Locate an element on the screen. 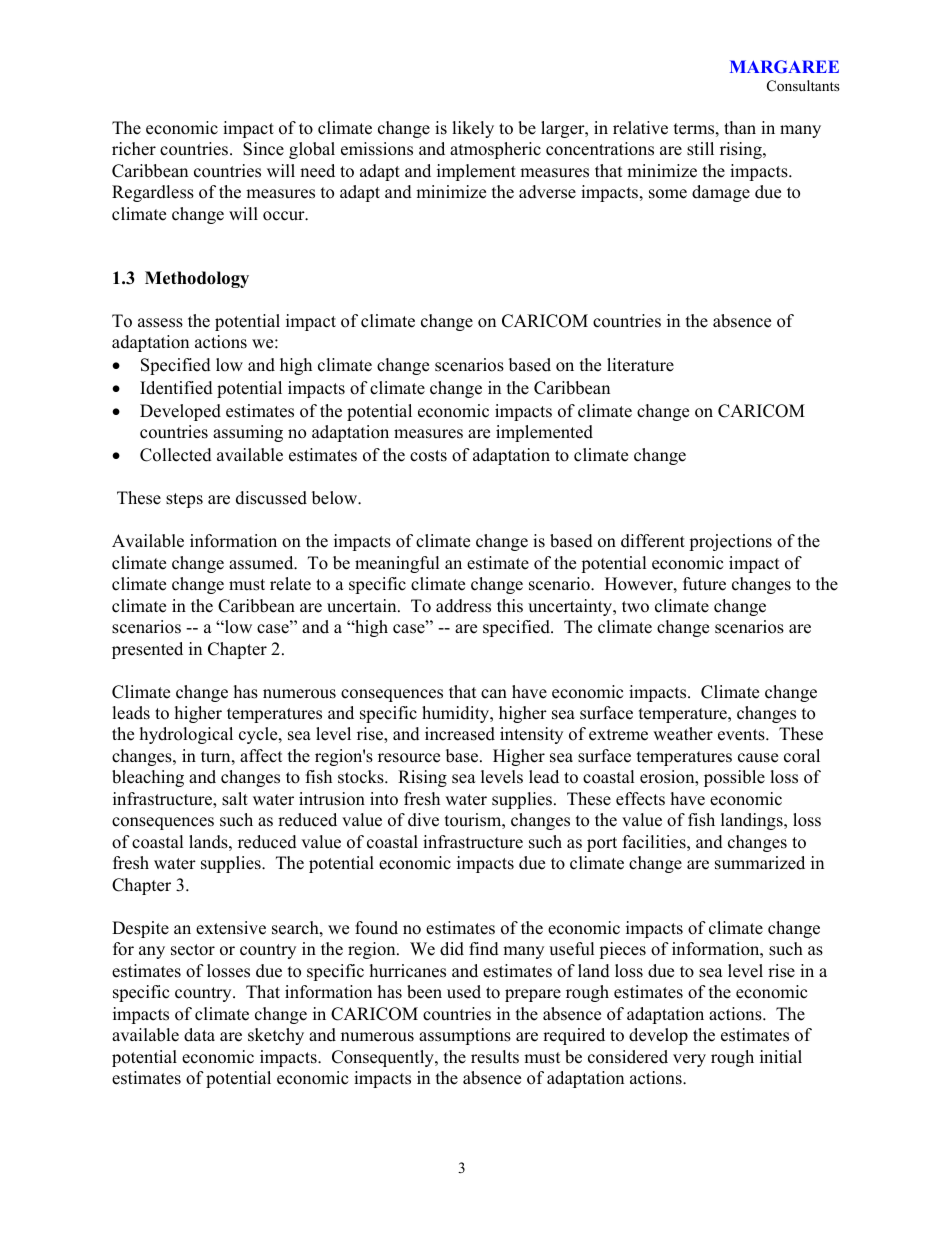  data is located at coordinates (199, 1035).
